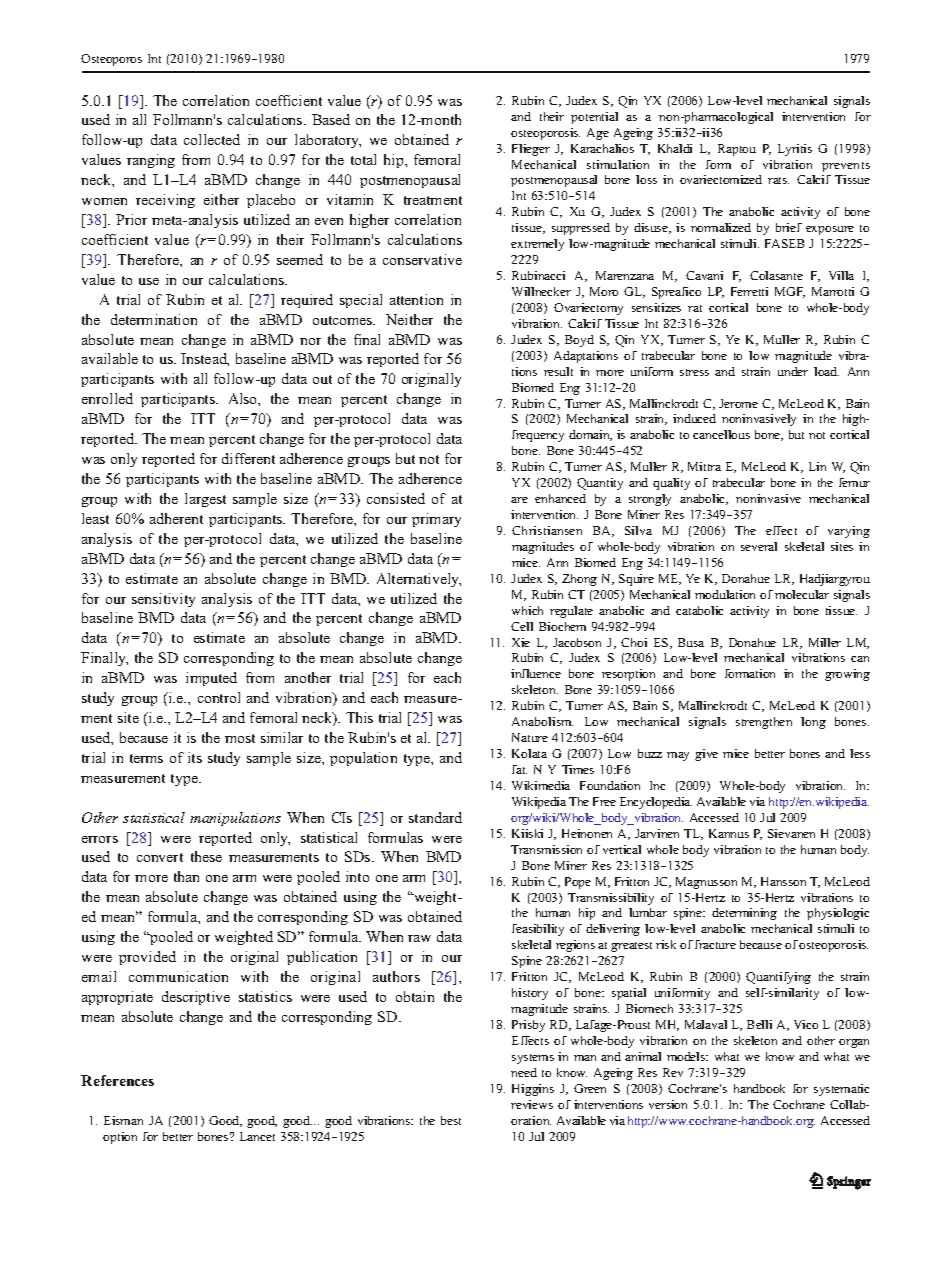  I want to click on total, so click(363, 159).
